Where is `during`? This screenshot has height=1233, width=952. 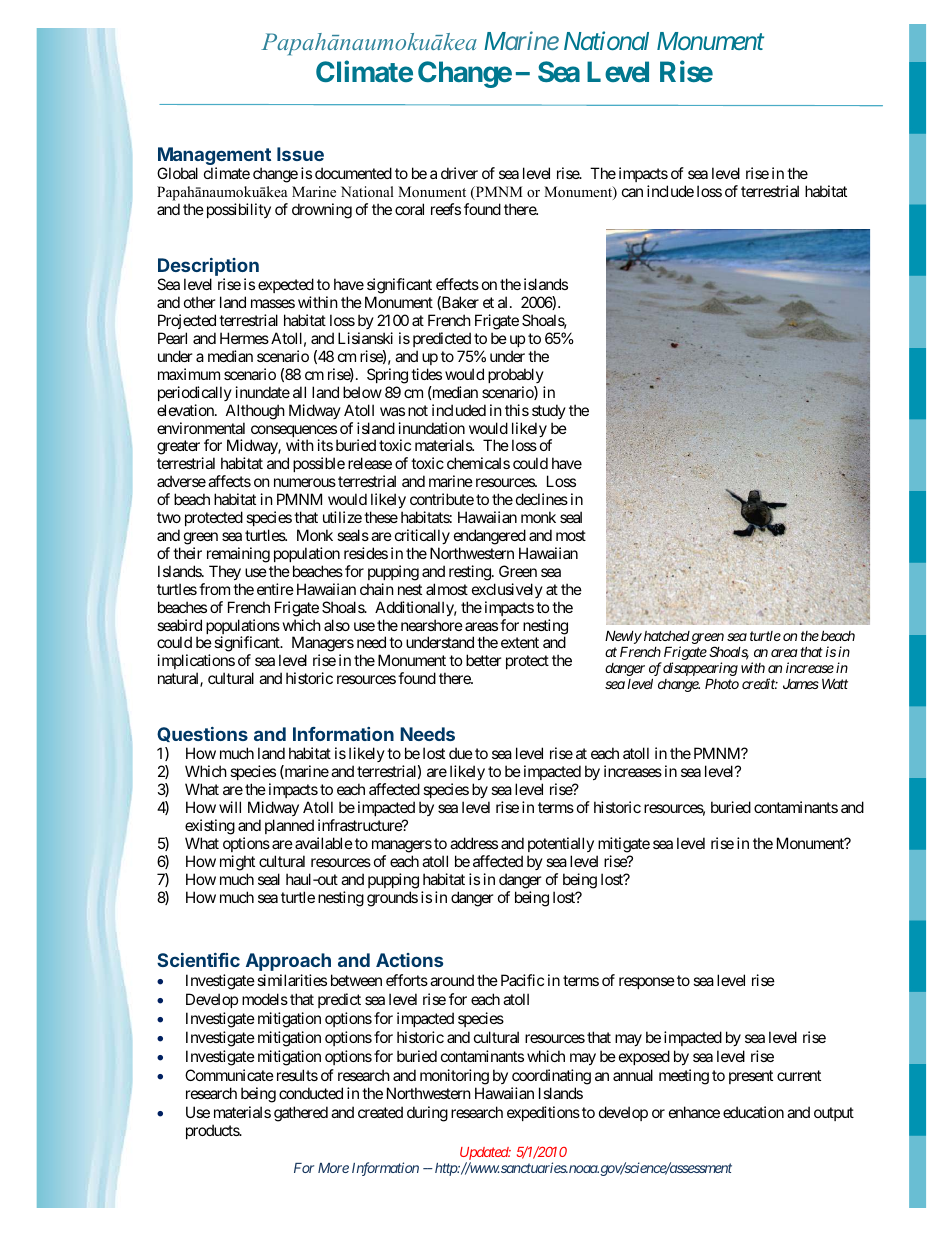 during is located at coordinates (427, 1114).
